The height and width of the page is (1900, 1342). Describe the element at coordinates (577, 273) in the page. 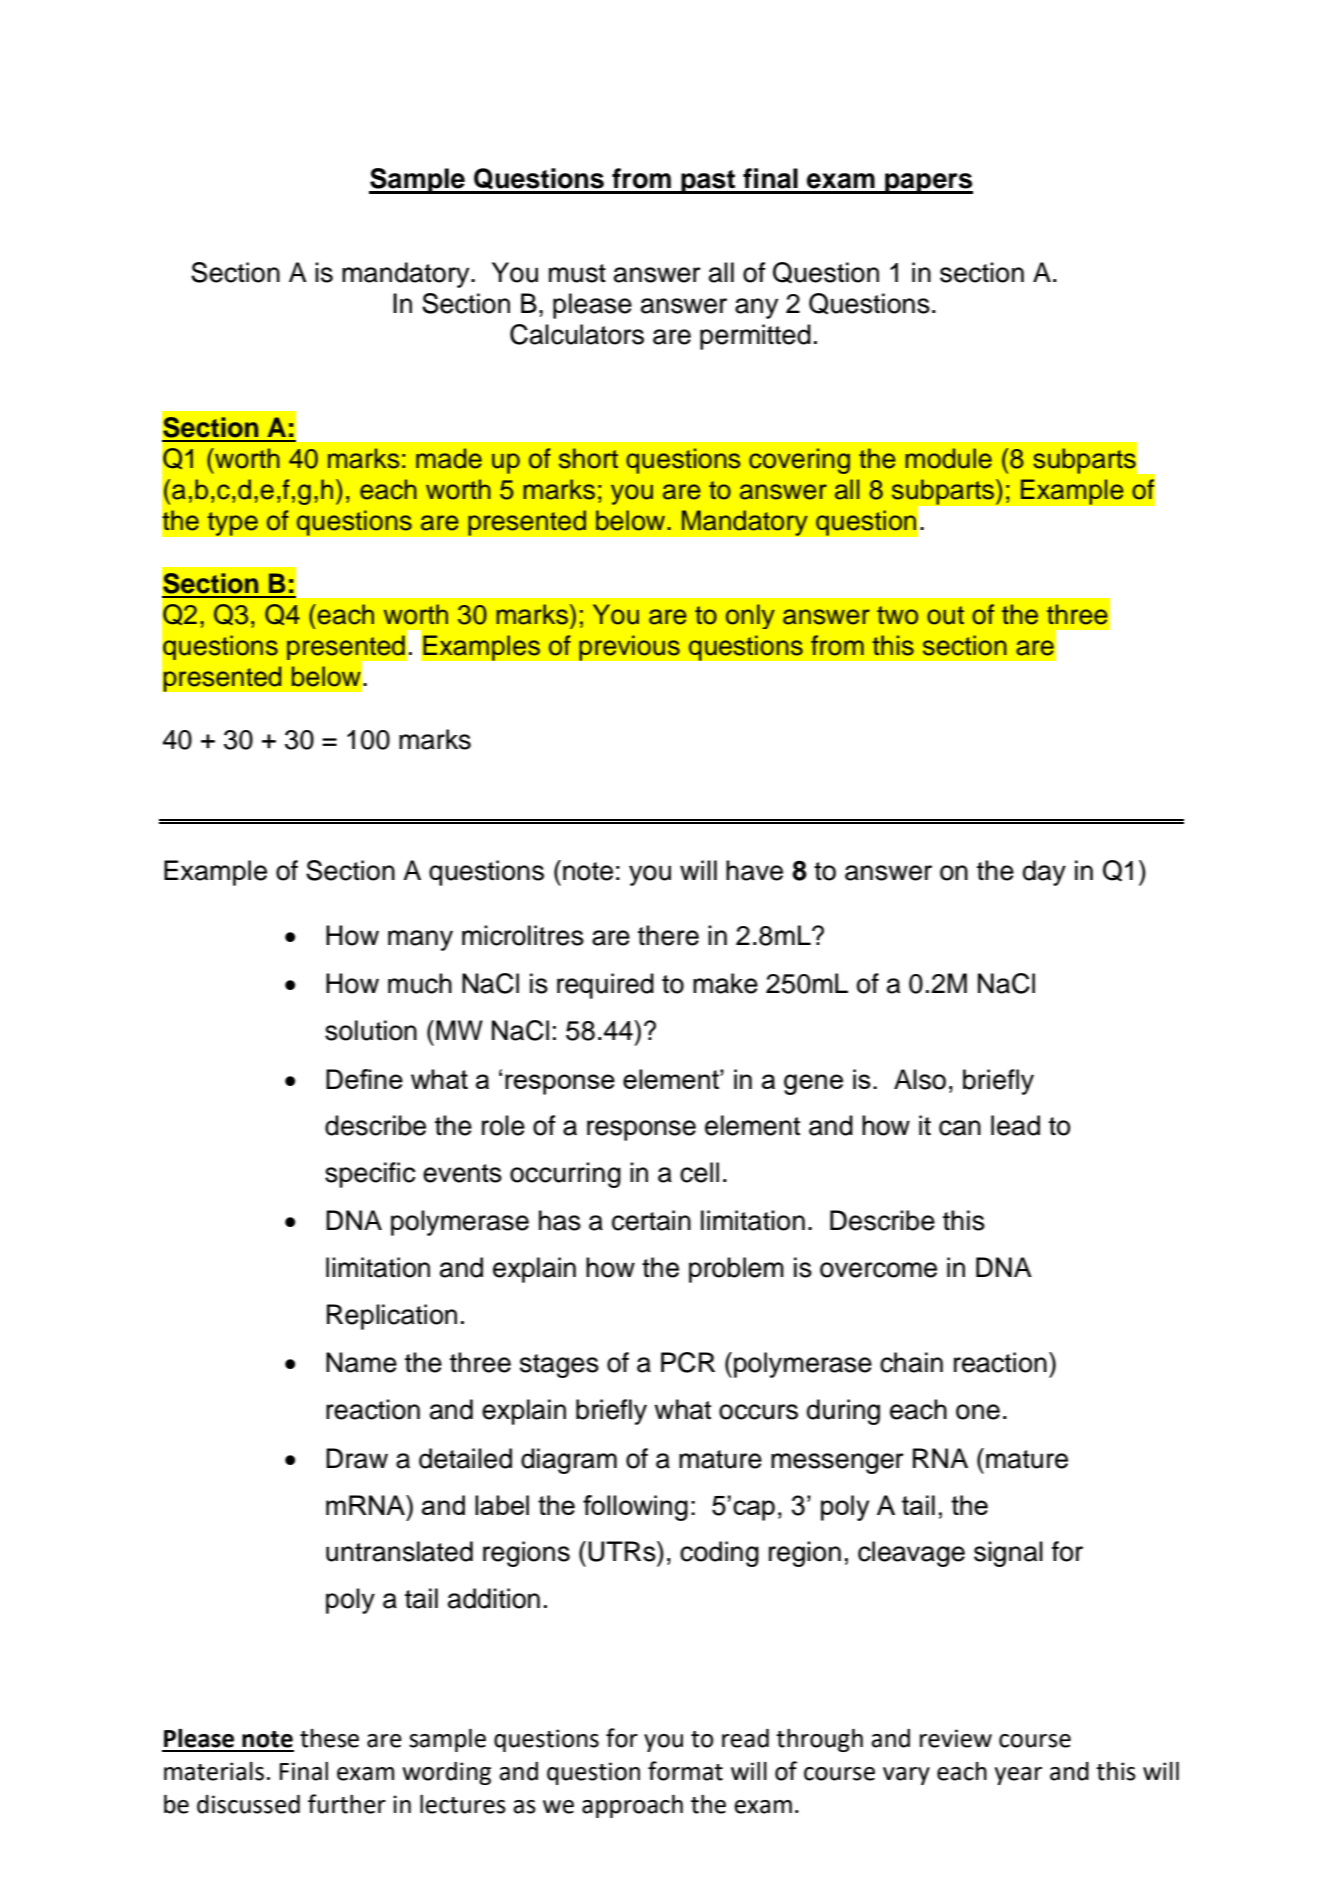

I see `must` at that location.
